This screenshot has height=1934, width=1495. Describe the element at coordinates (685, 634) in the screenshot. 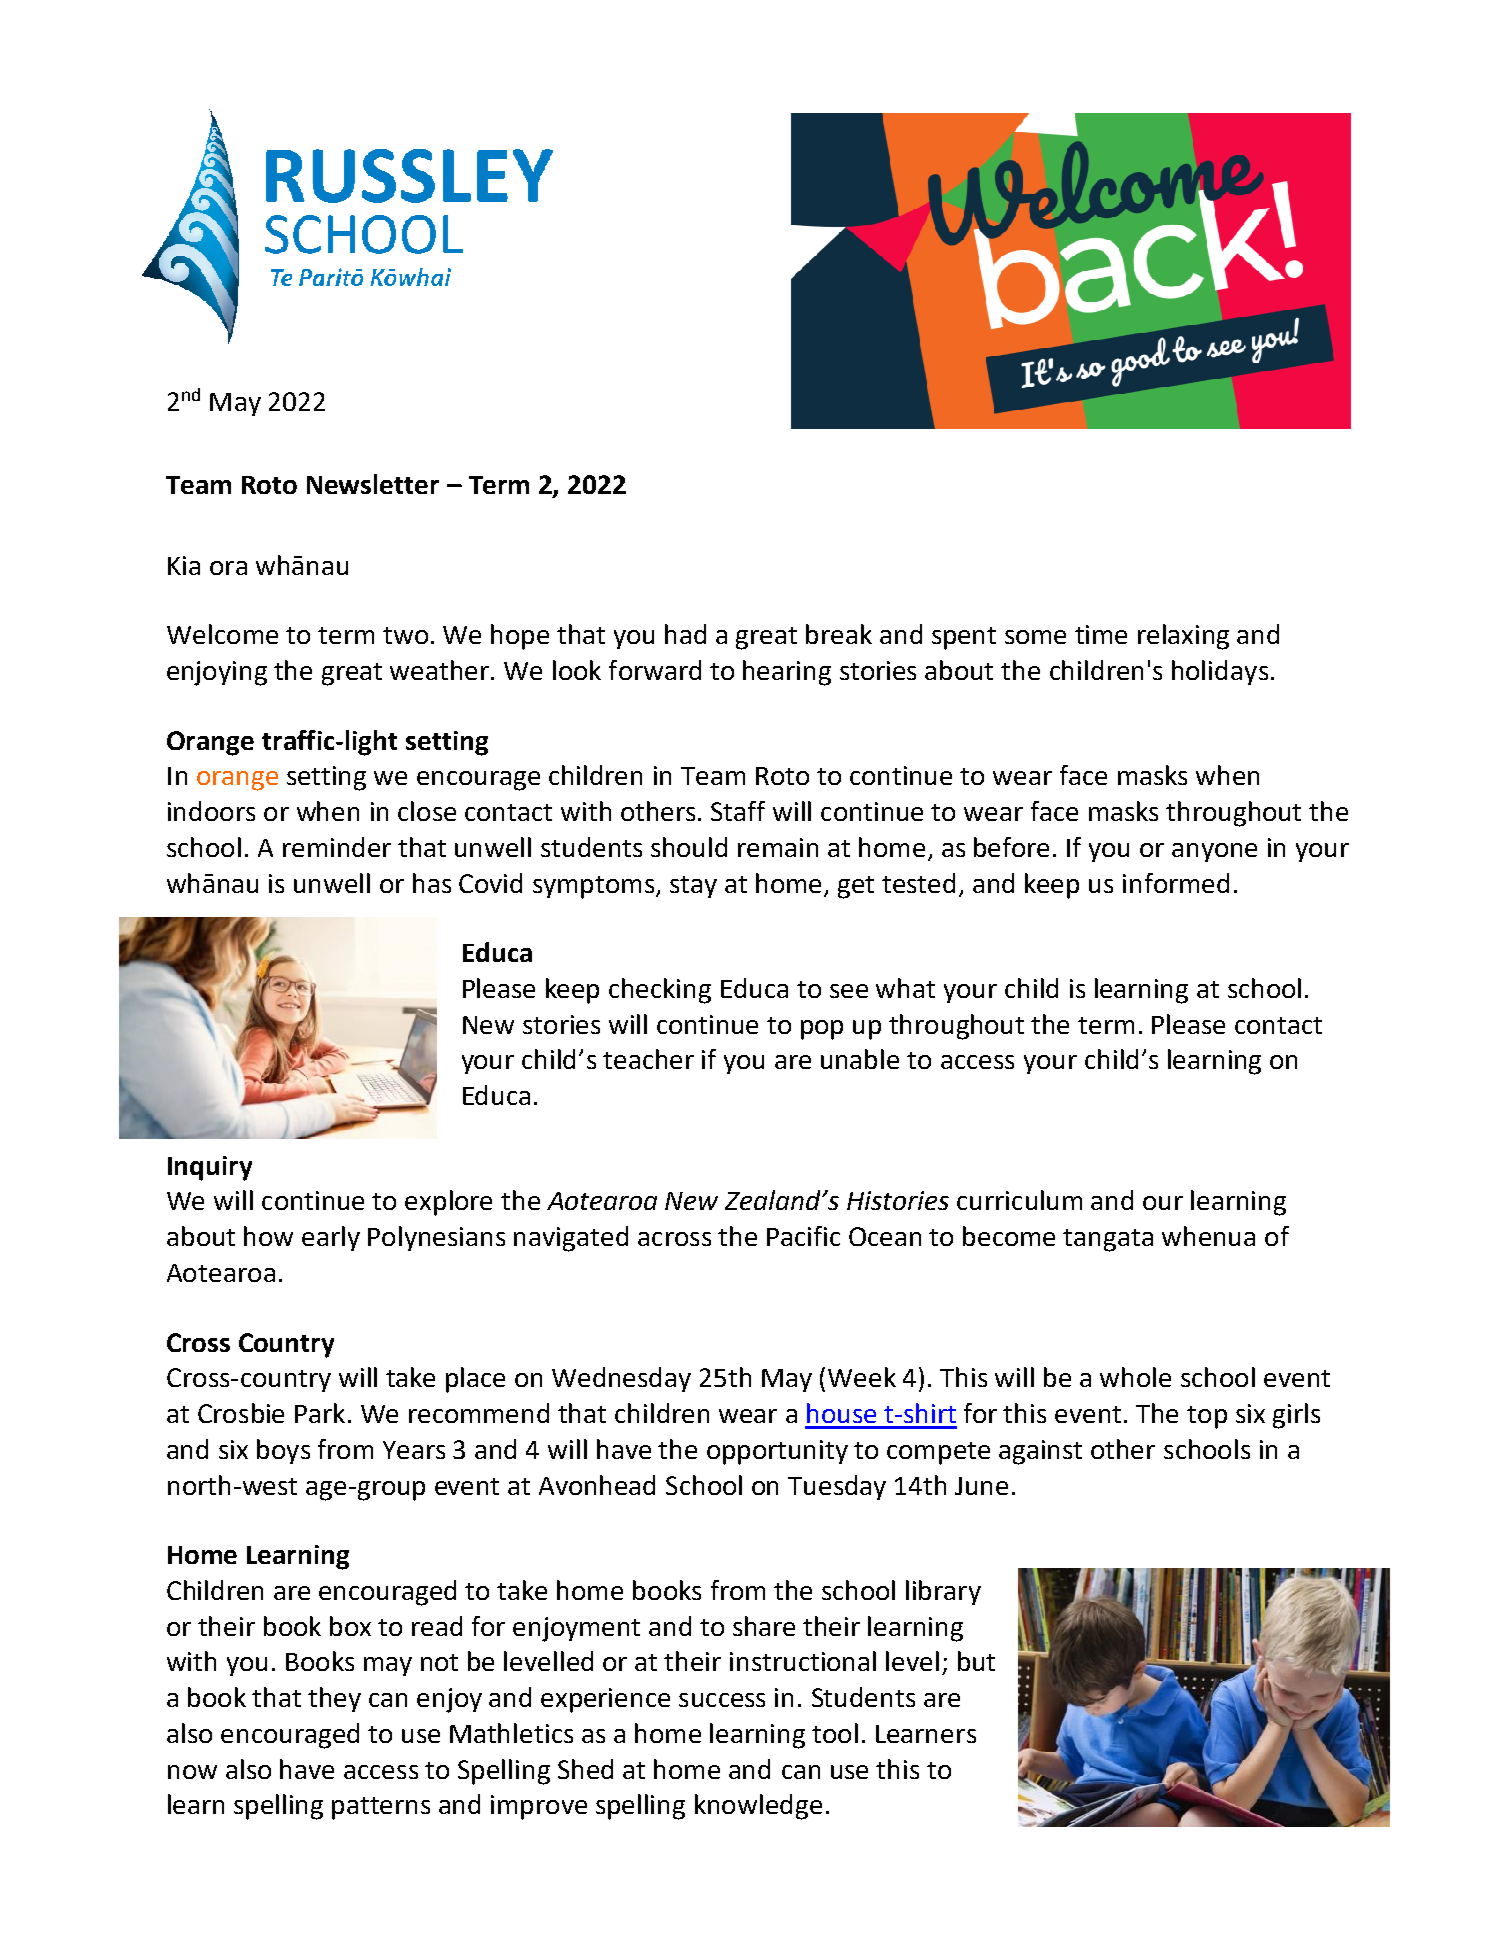

I see `had` at that location.
